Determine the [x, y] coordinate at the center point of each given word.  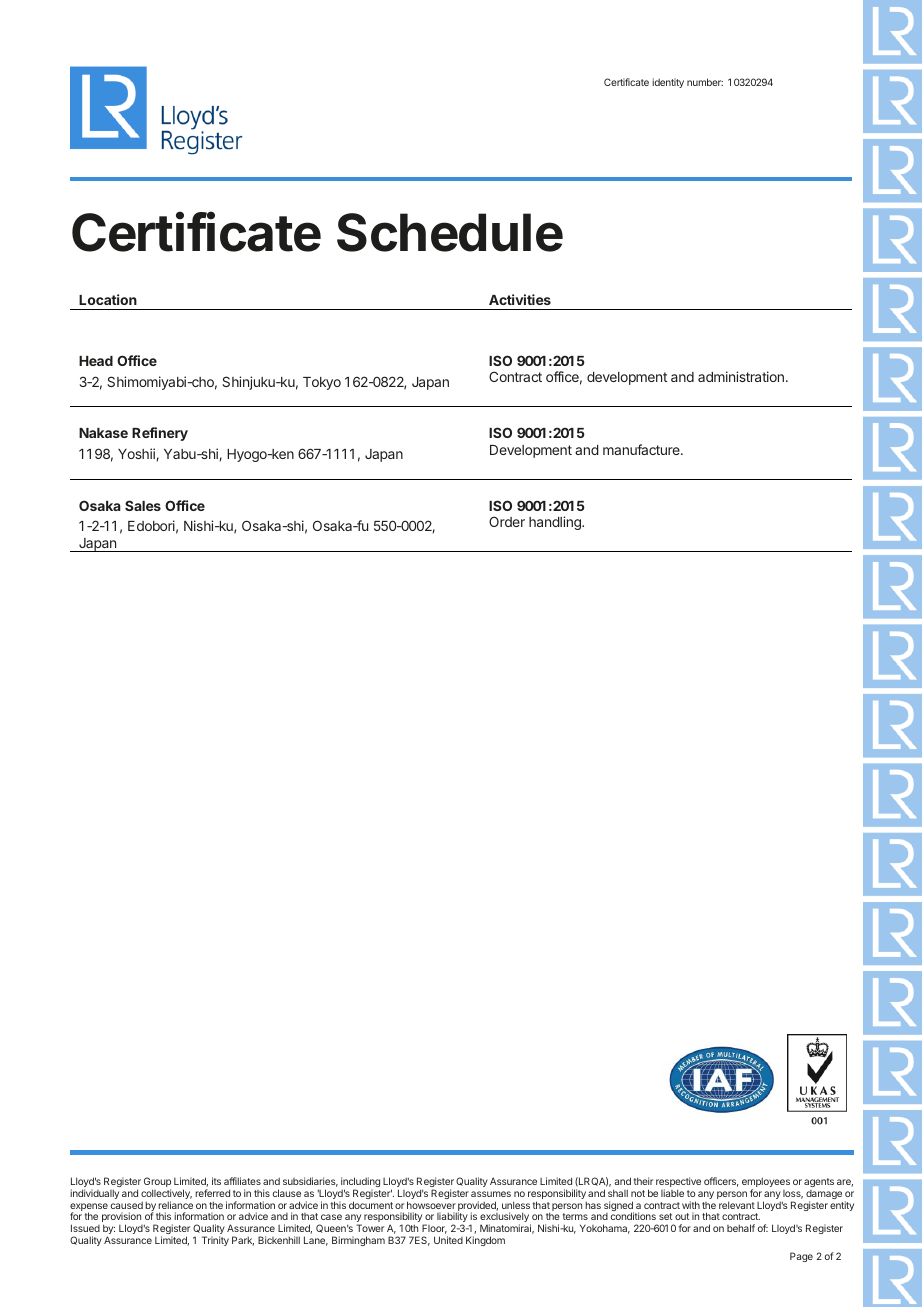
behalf [741, 1228]
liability [452, 1218]
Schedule [450, 232]
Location [108, 299]
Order [507, 521]
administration [741, 376]
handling [556, 523]
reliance [175, 1205]
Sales [143, 505]
